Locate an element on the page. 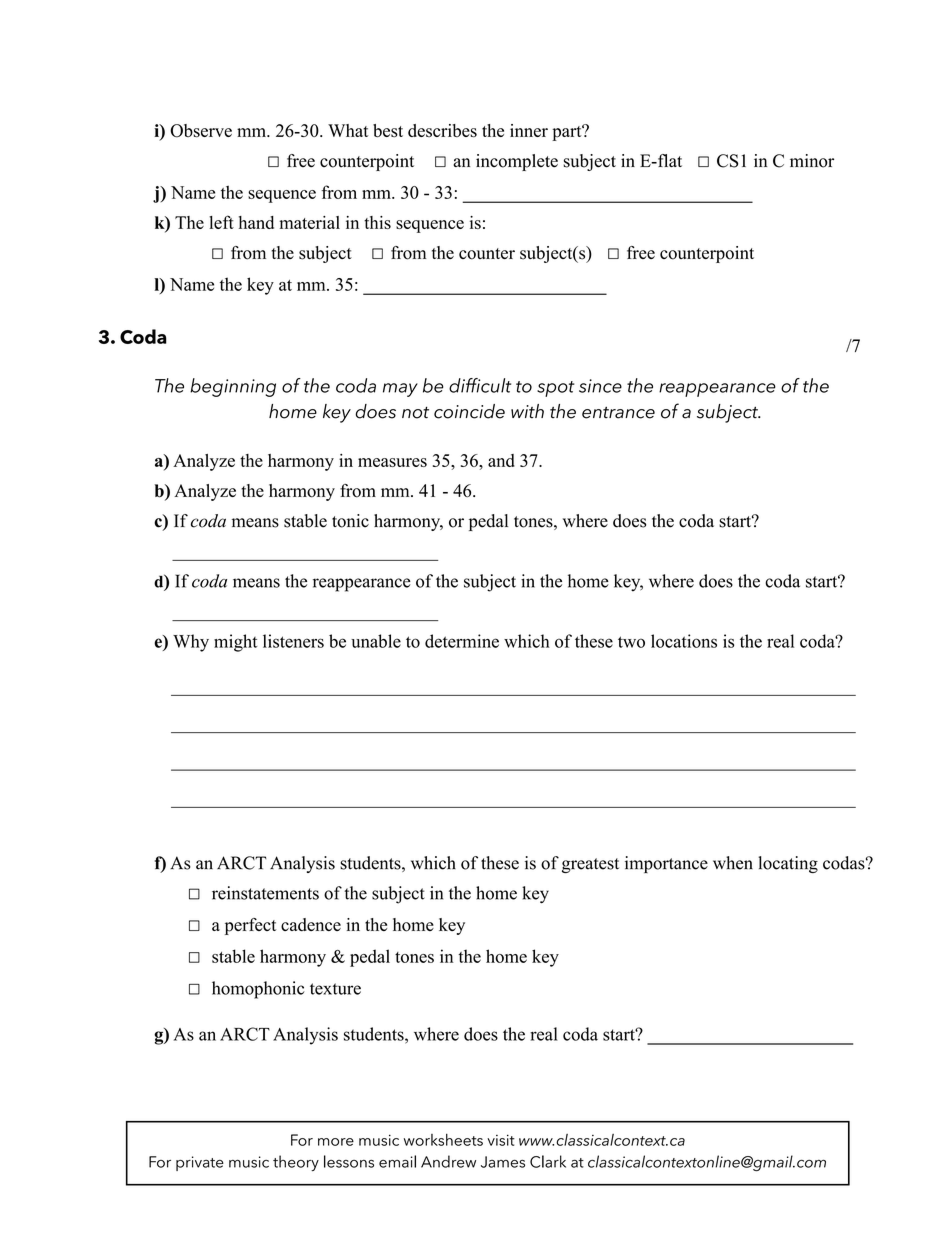  locations is located at coordinates (684, 641).
